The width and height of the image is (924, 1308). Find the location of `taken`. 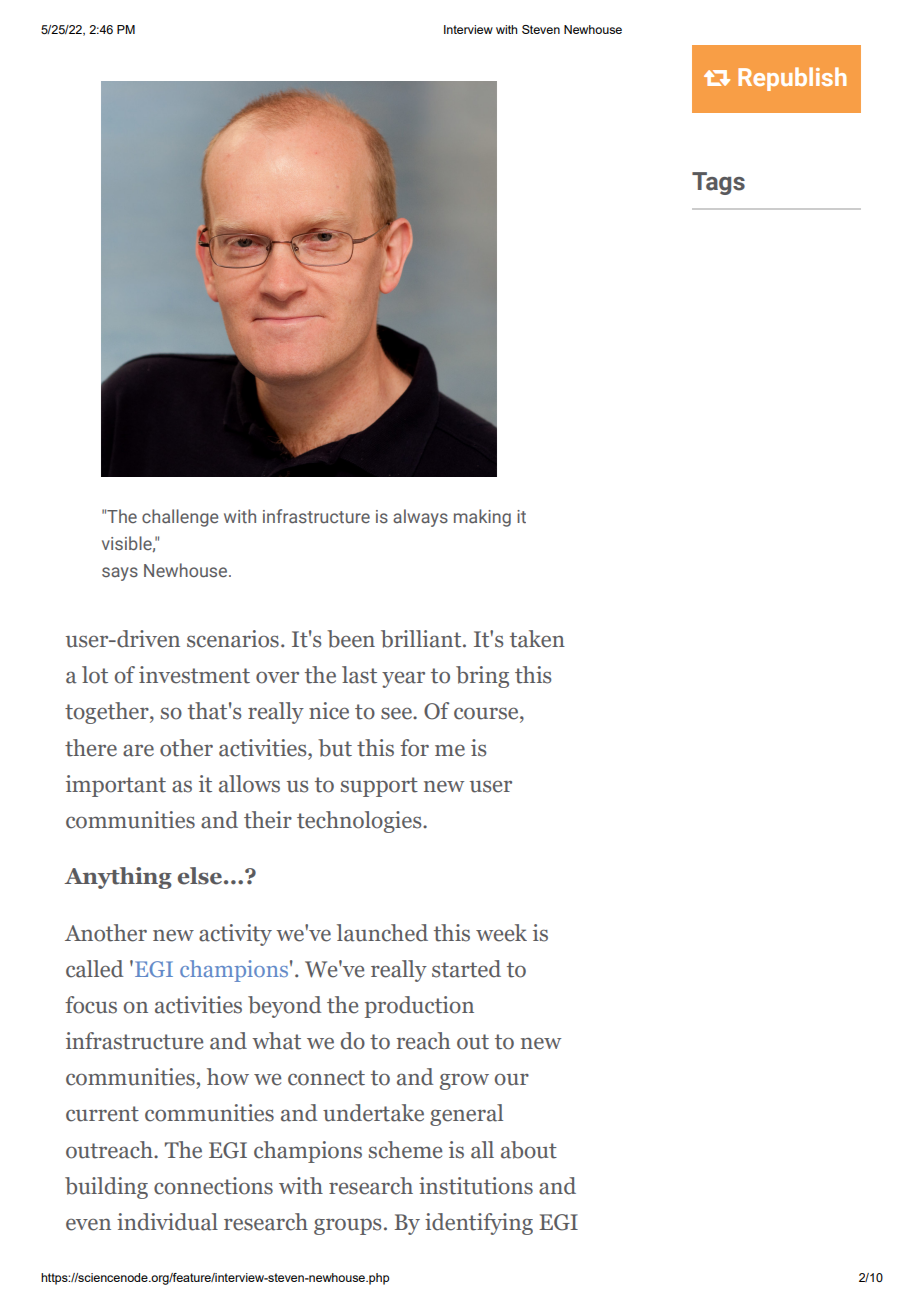

taken is located at coordinates (537, 639).
